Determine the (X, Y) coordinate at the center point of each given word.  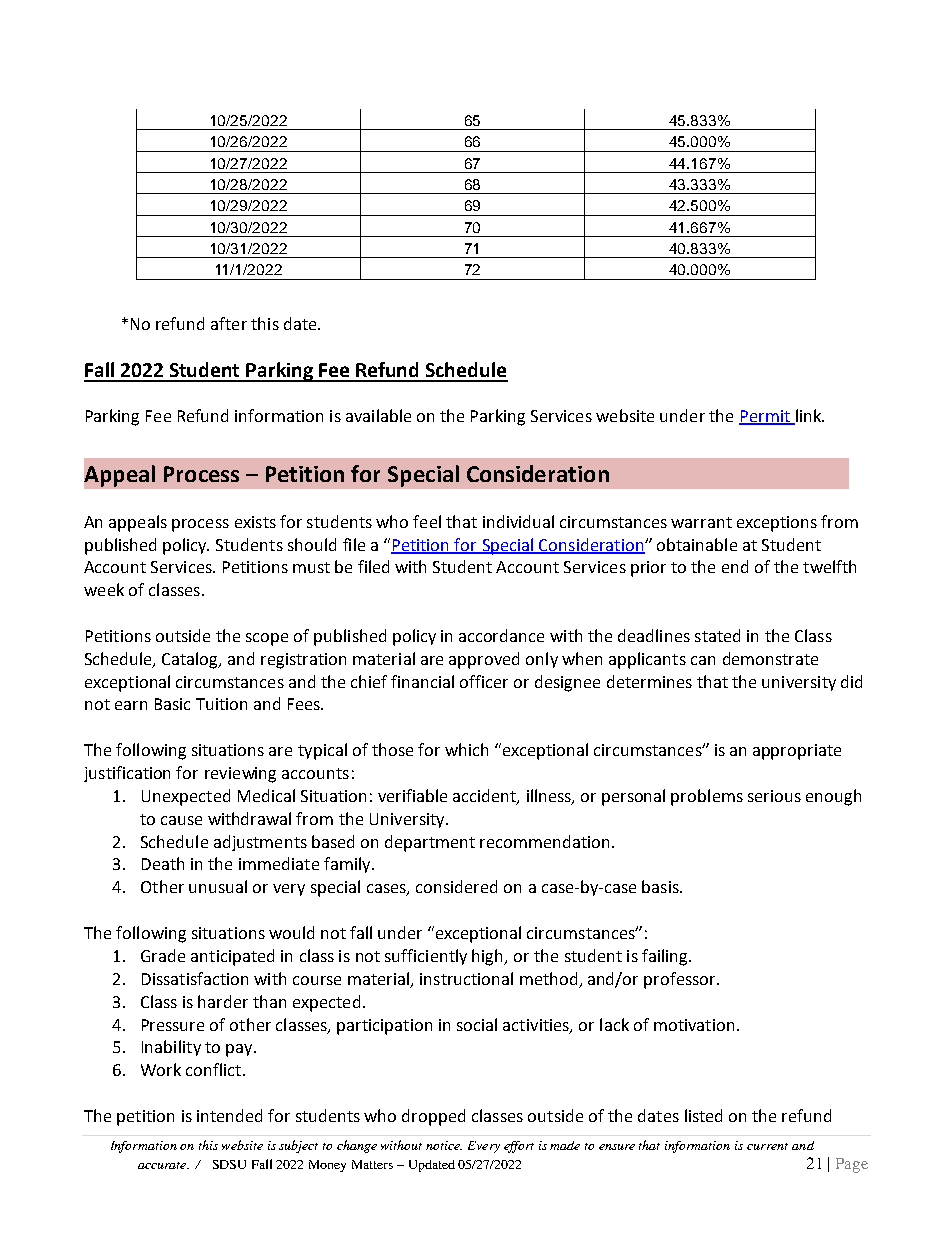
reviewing (240, 775)
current (767, 1146)
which (466, 749)
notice (444, 1145)
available (378, 415)
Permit (765, 417)
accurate (163, 1165)
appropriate (797, 752)
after (229, 323)
